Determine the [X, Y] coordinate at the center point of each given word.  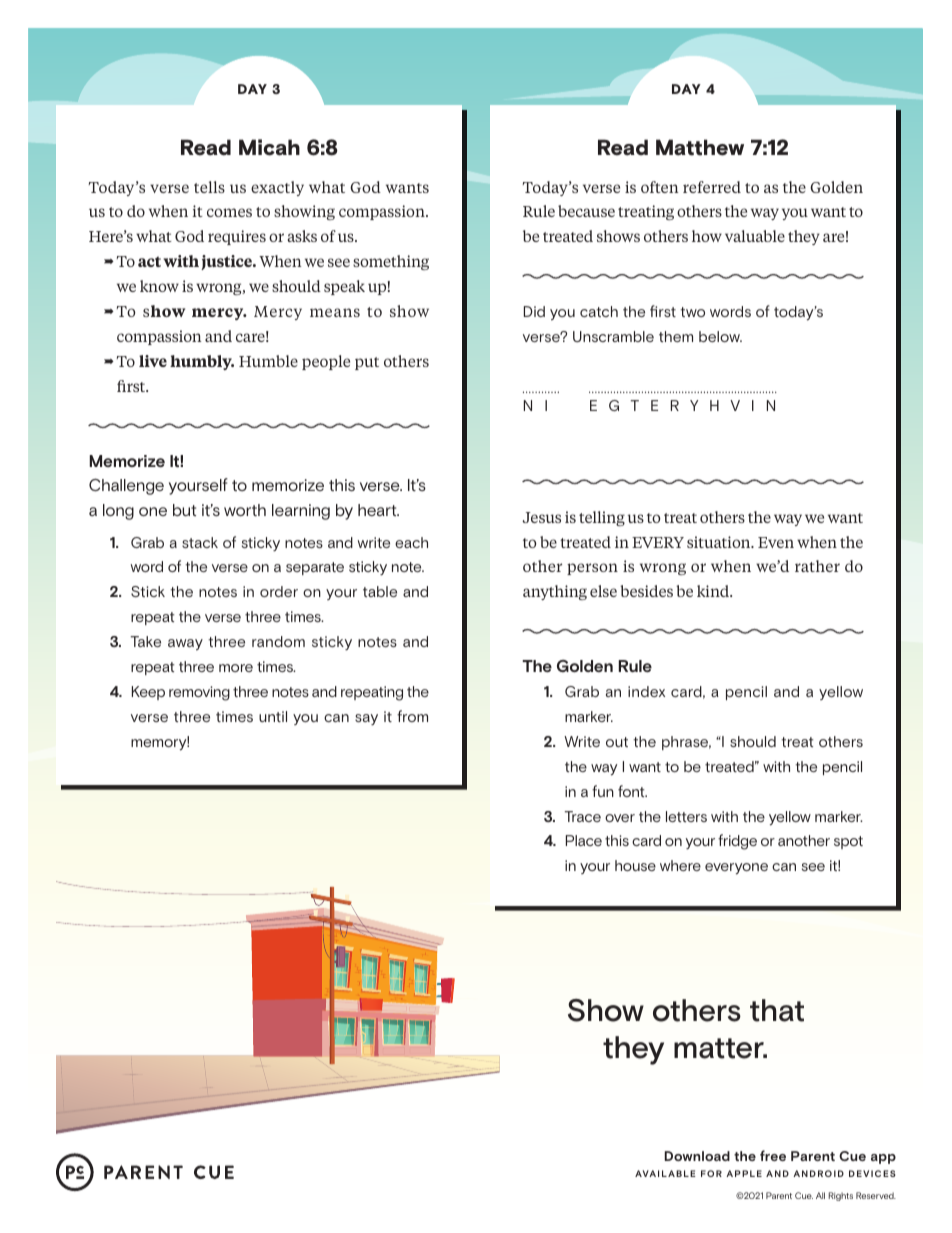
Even [776, 542]
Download [697, 1156]
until [273, 716]
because [586, 211]
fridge [737, 842]
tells [209, 187]
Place [584, 840]
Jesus [541, 517]
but [184, 510]
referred [712, 187]
